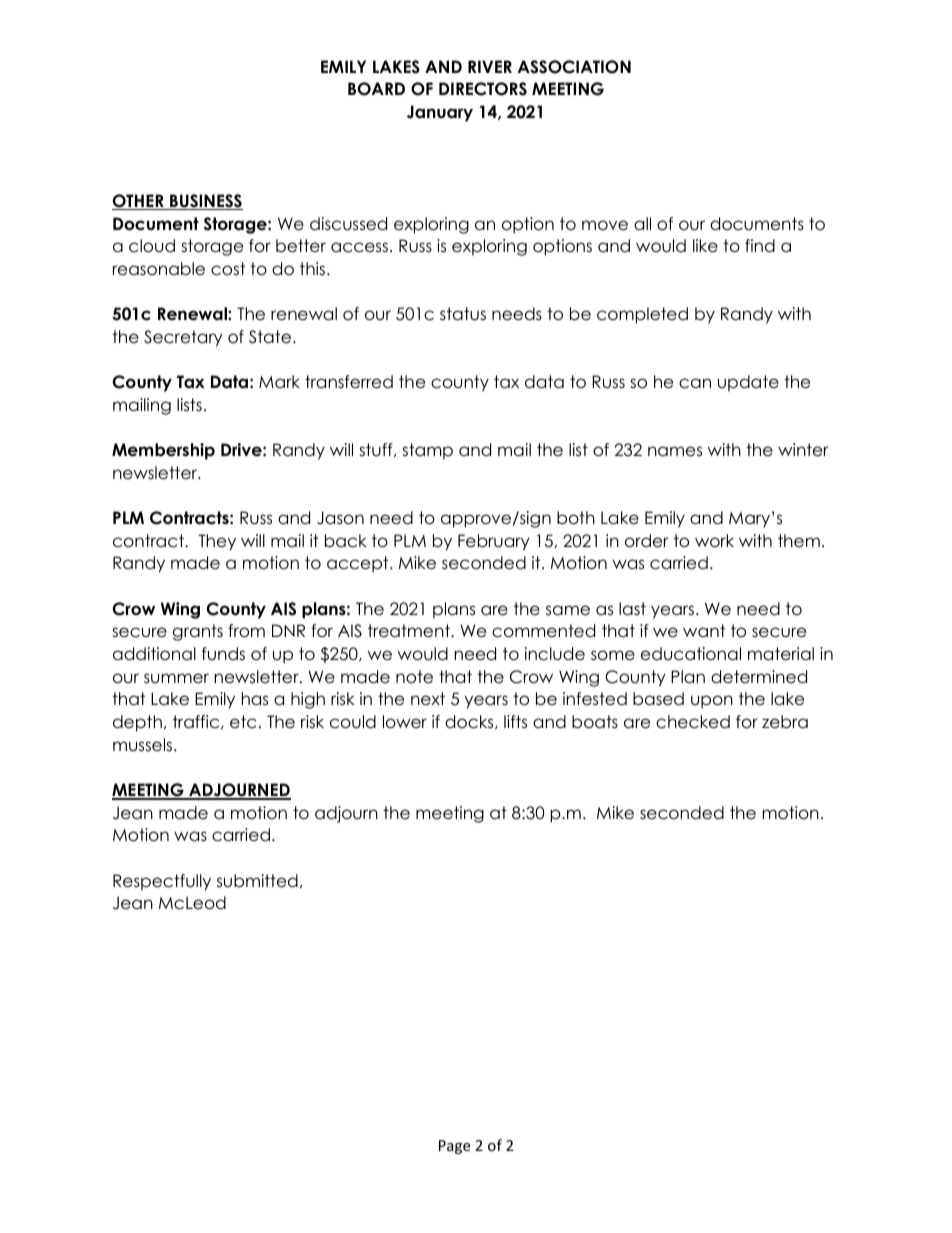  I want to click on checked, so click(693, 722).
